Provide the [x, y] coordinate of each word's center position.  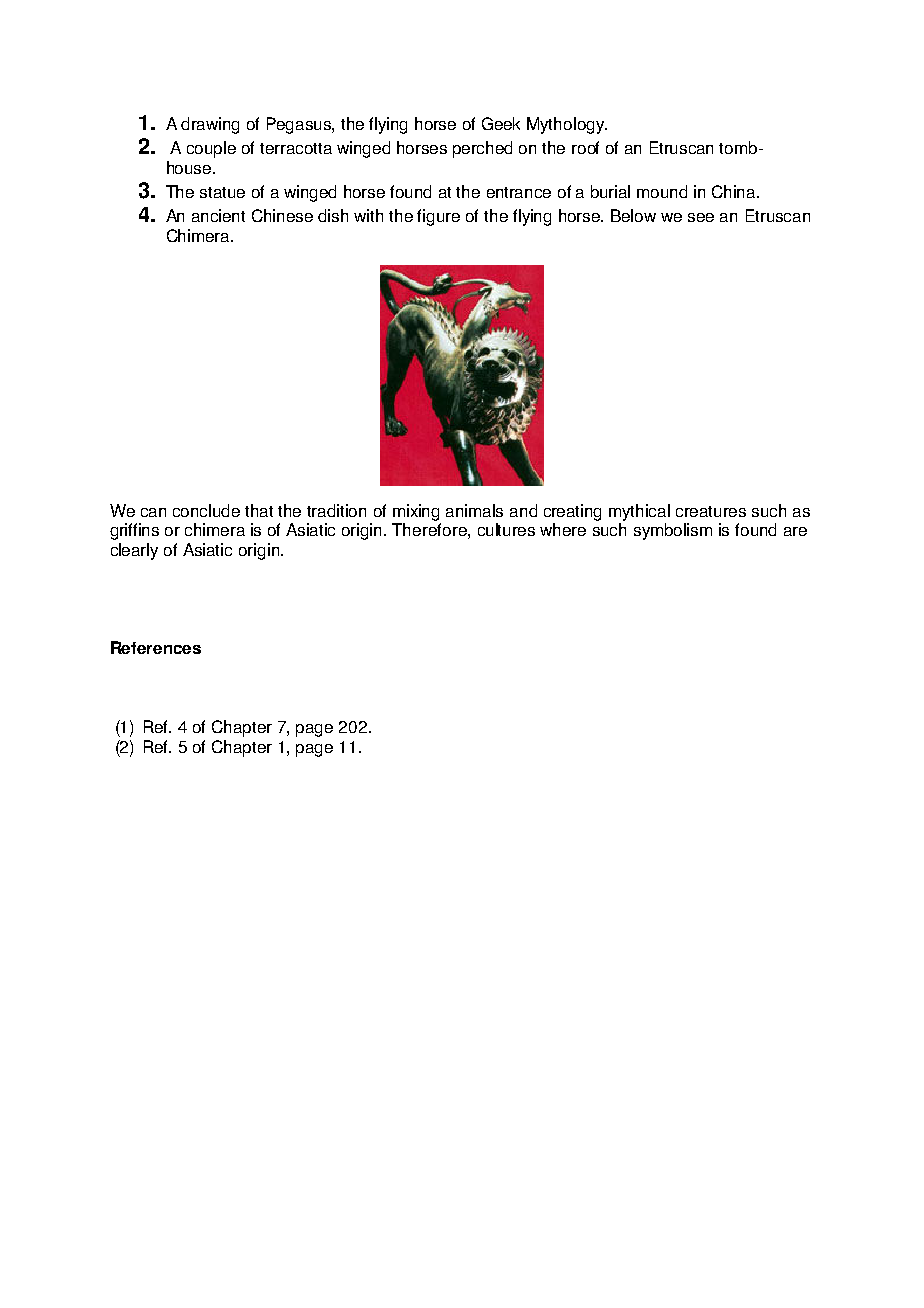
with [368, 215]
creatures [711, 511]
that [259, 510]
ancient [218, 215]
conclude [206, 510]
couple [211, 149]
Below [633, 215]
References [156, 647]
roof [585, 147]
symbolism [673, 531]
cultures [506, 529]
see [701, 217]
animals [474, 510]
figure [438, 217]
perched [482, 149]
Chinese [282, 215]
